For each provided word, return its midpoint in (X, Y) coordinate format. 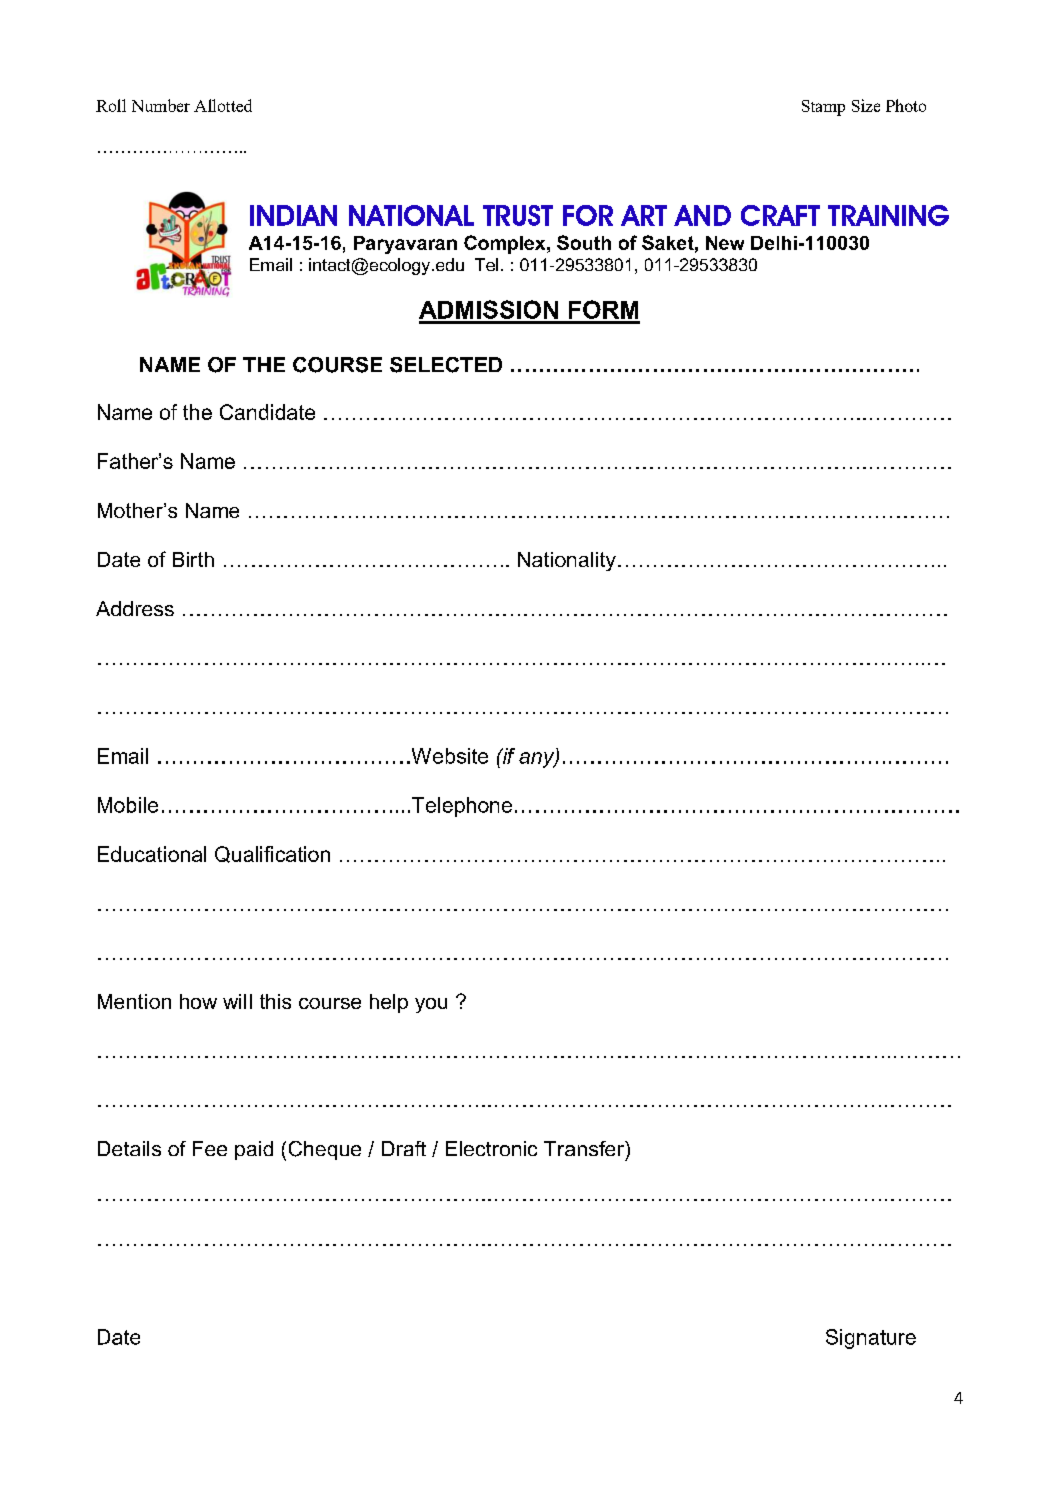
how (198, 1001)
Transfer (585, 1148)
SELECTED (446, 365)
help (389, 1003)
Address (135, 608)
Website (448, 756)
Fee (210, 1148)
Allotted (223, 105)
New (725, 243)
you (431, 1005)
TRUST (518, 215)
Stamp (823, 108)
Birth (193, 559)
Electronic (491, 1148)
